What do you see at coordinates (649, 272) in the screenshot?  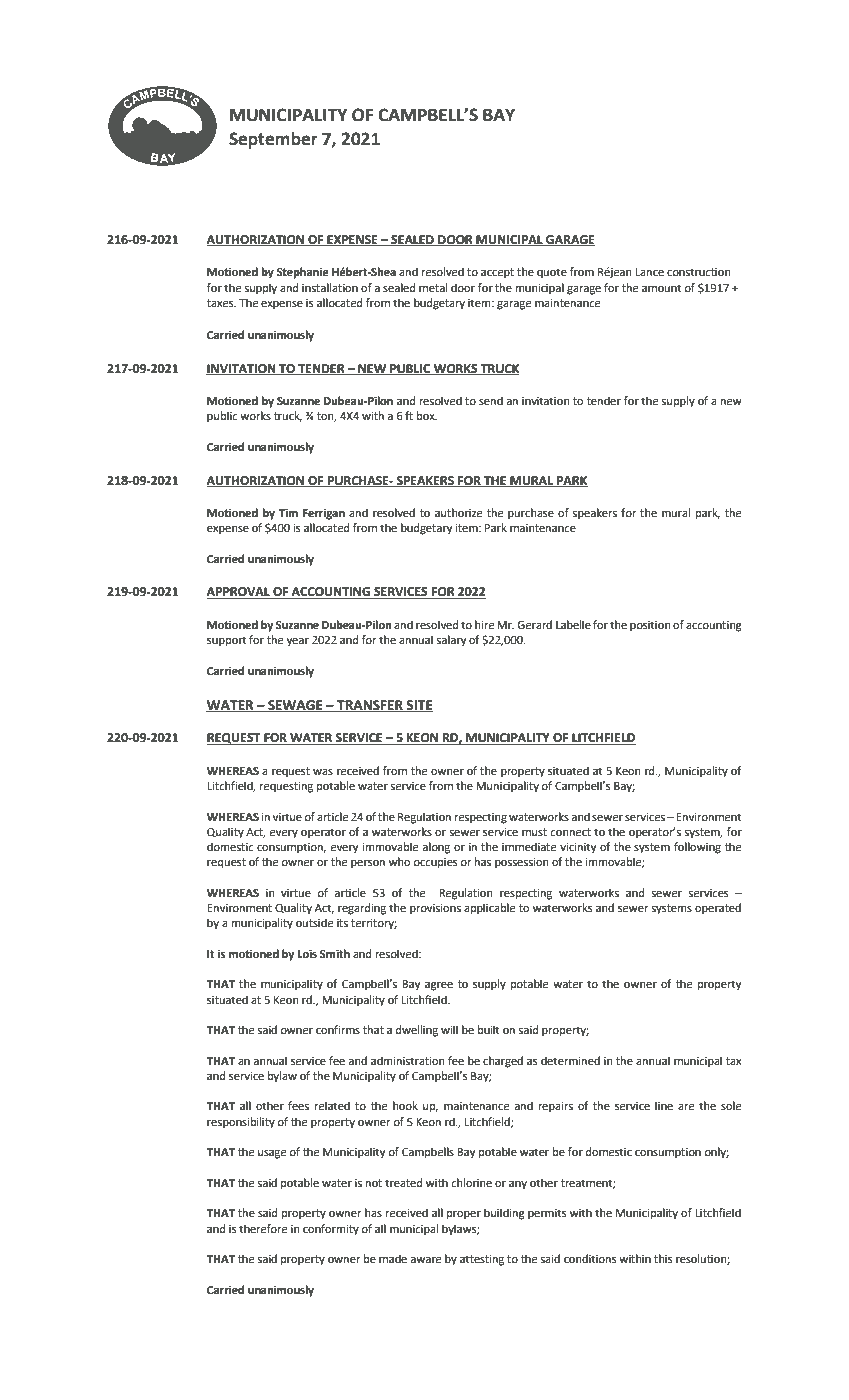 I see `Lance` at bounding box center [649, 272].
